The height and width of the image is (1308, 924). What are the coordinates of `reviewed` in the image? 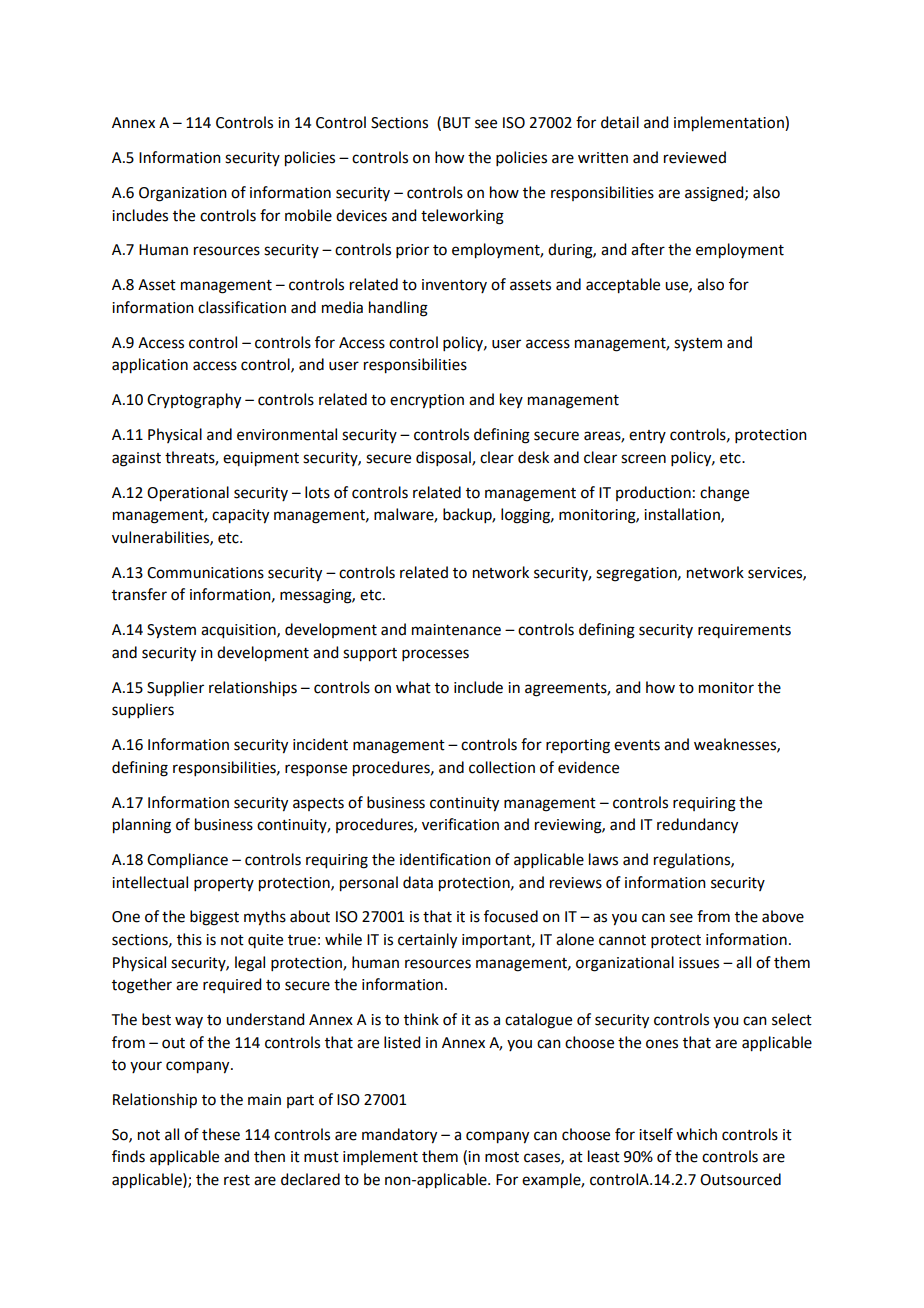 It's located at (695, 157).
